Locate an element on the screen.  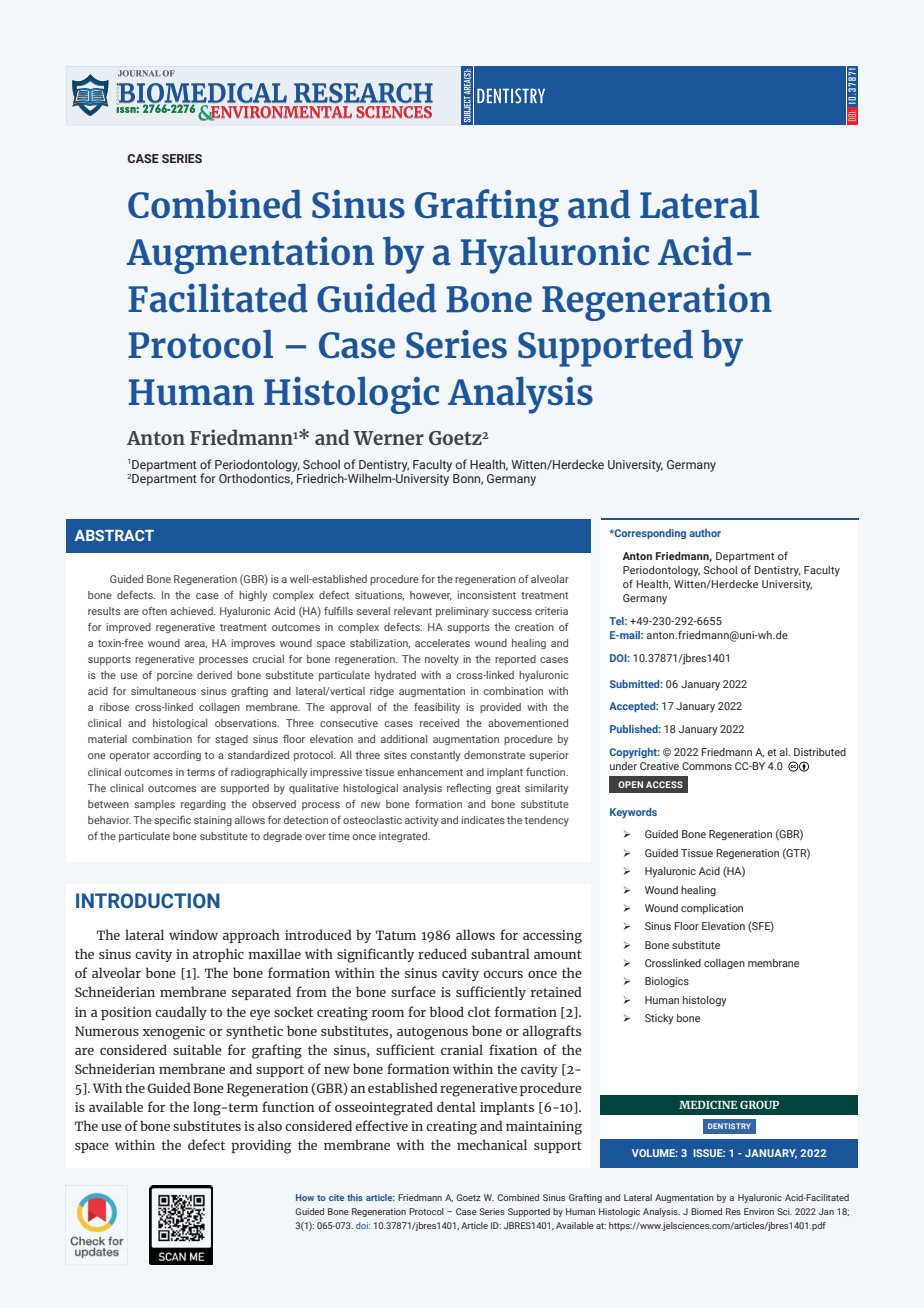
accelerates is located at coordinates (442, 643).
